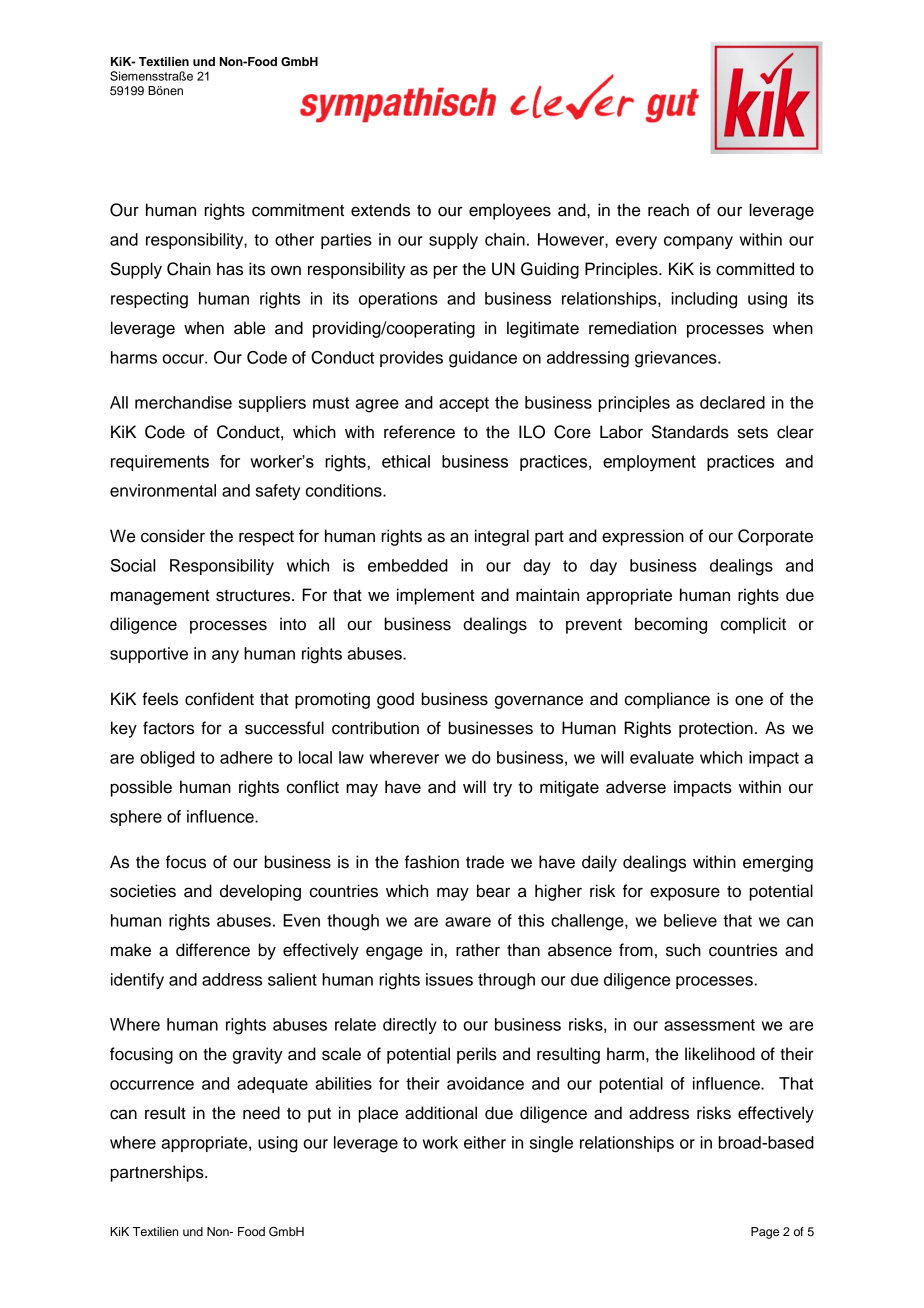 The height and width of the screenshot is (1308, 924). I want to click on Page, so click(765, 1233).
